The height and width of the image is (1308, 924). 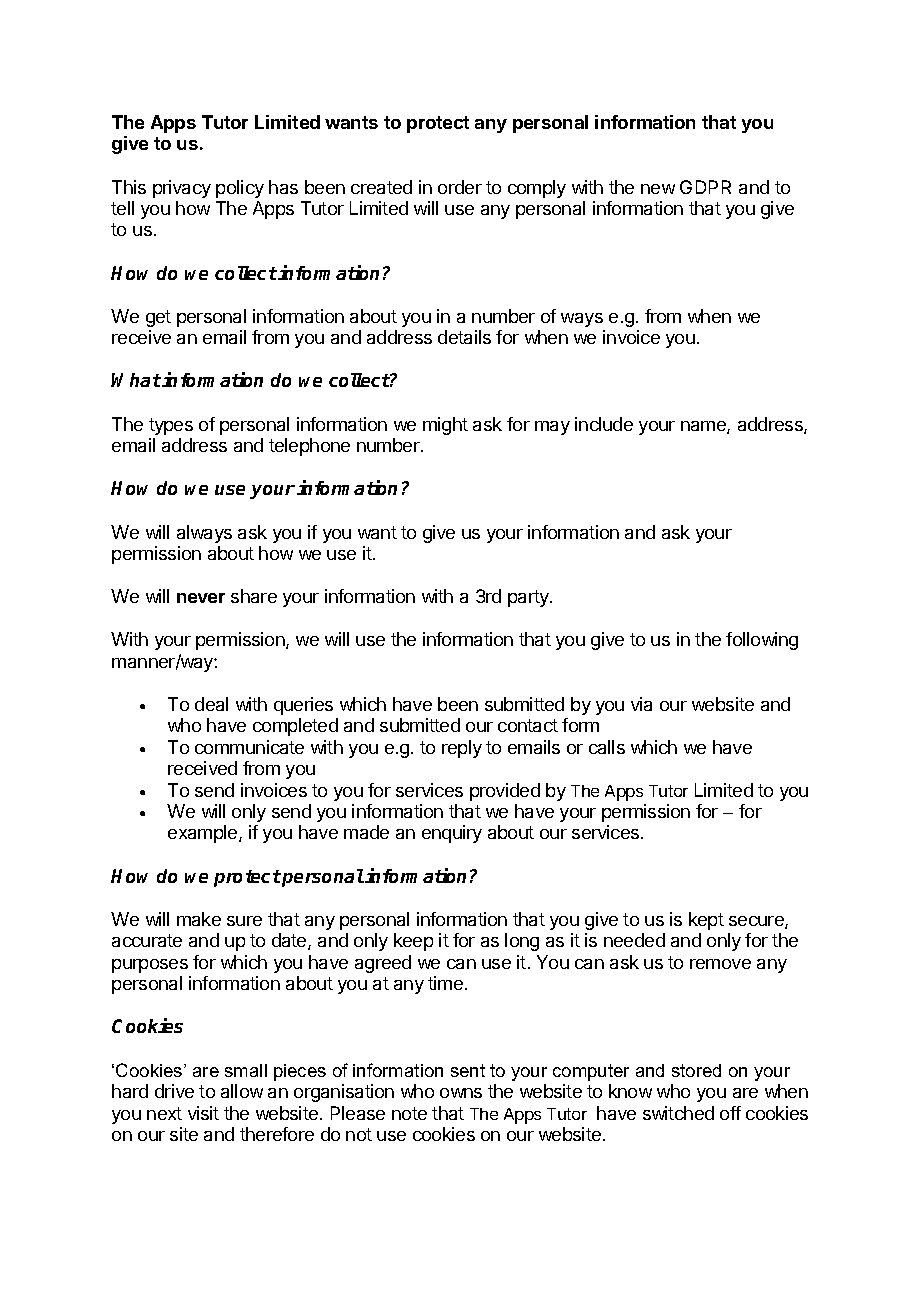 What do you see at coordinates (604, 424) in the image?
I see `include` at bounding box center [604, 424].
